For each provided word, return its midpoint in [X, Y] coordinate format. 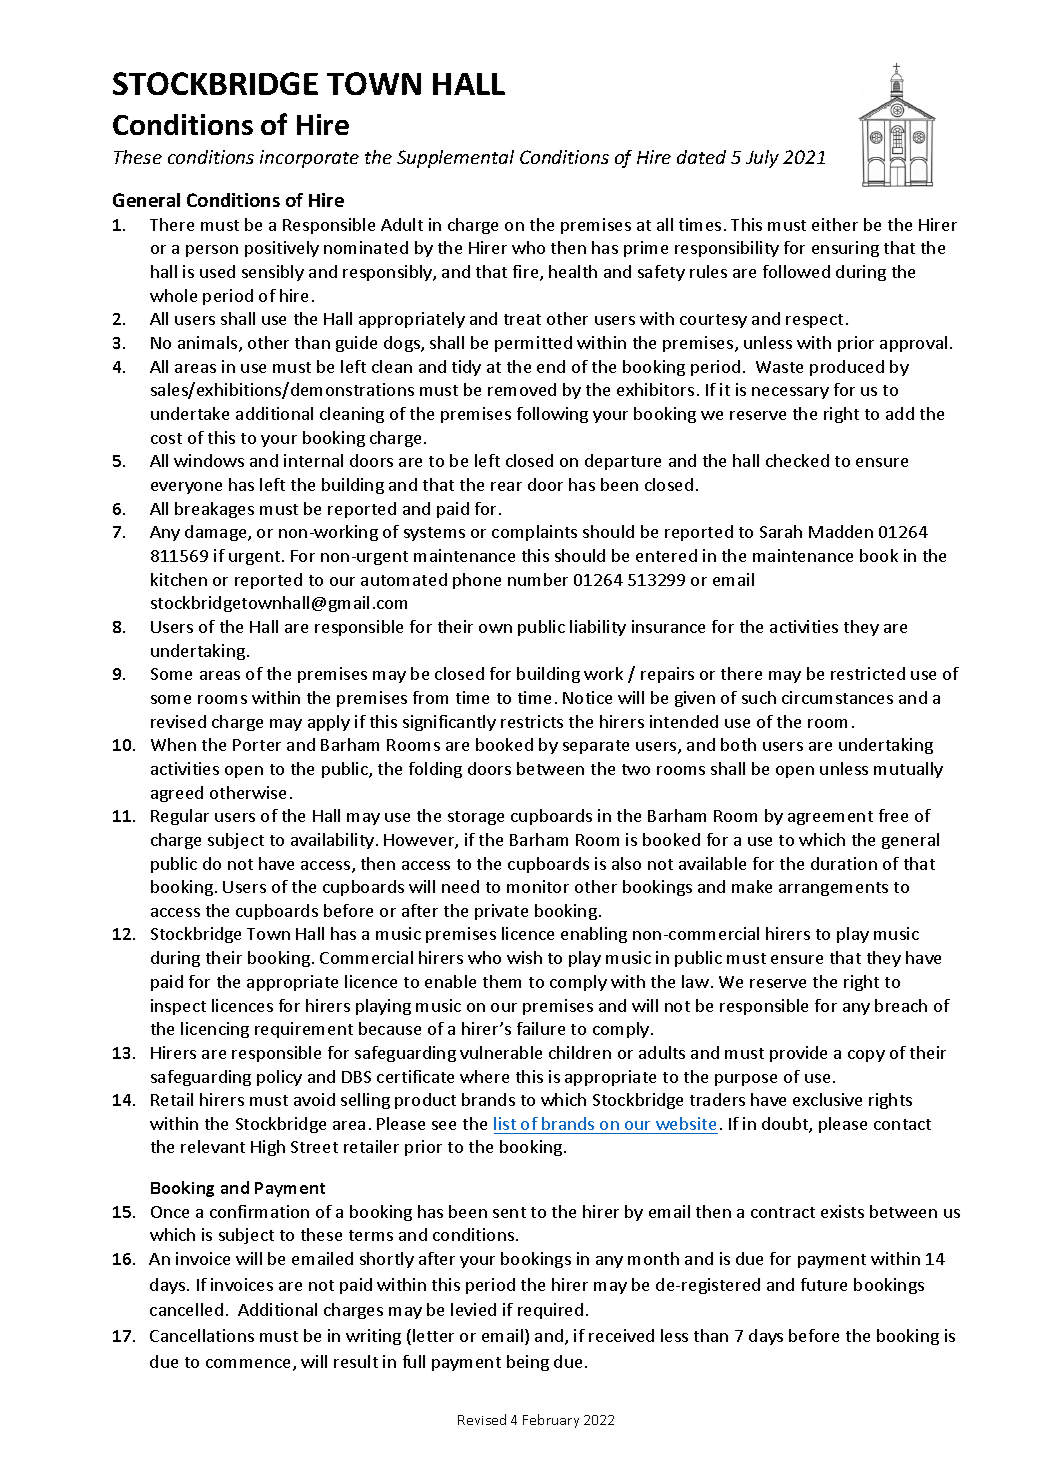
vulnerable [501, 1052]
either [835, 224]
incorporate [309, 159]
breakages [214, 510]
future [824, 1284]
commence [250, 1365]
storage [476, 818]
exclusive [827, 1099]
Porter [257, 745]
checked [797, 460]
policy [279, 1078]
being [528, 1363]
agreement [830, 818]
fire [527, 273]
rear [506, 486]
